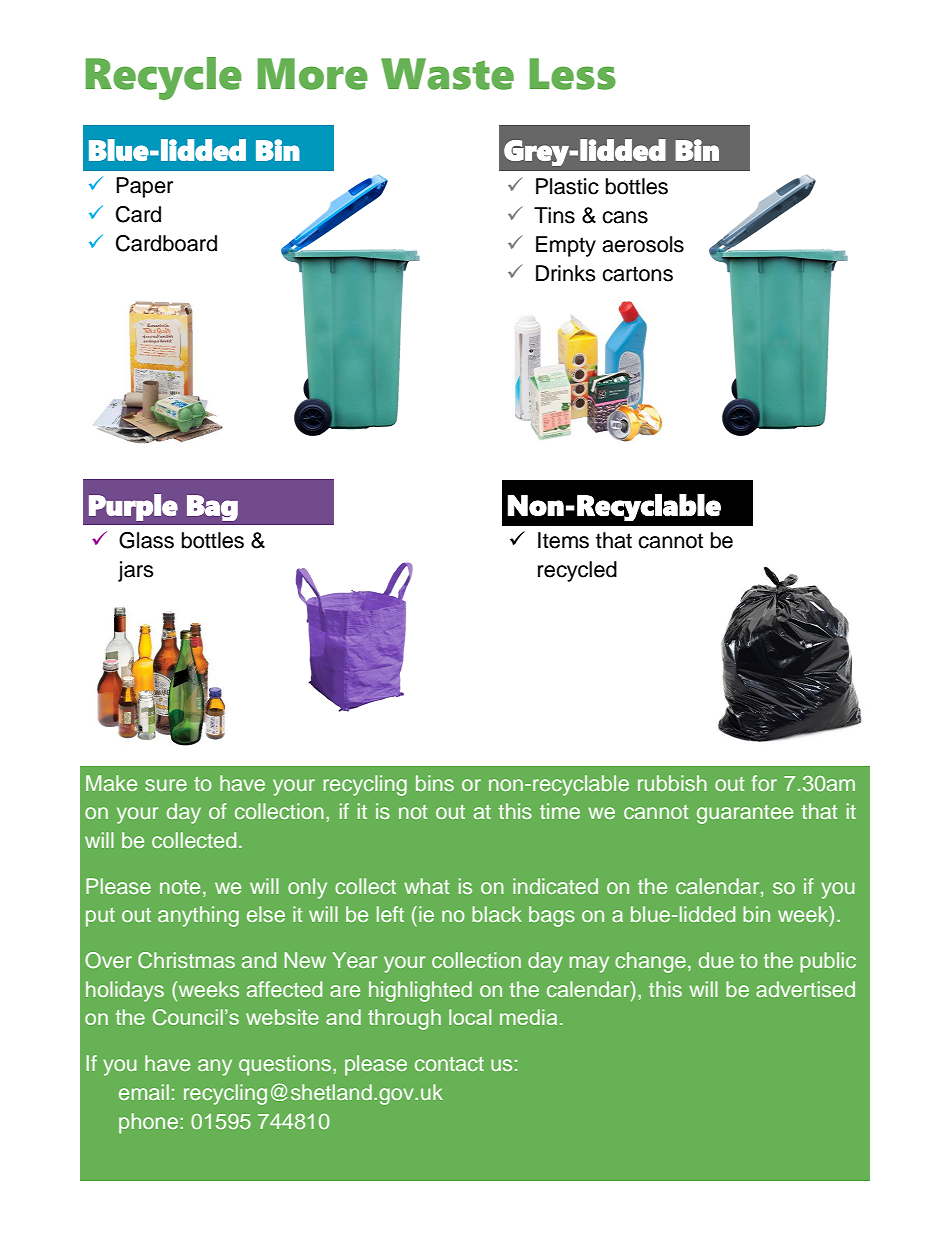 This image has width=952, height=1233. I want to click on Less, so click(572, 74).
